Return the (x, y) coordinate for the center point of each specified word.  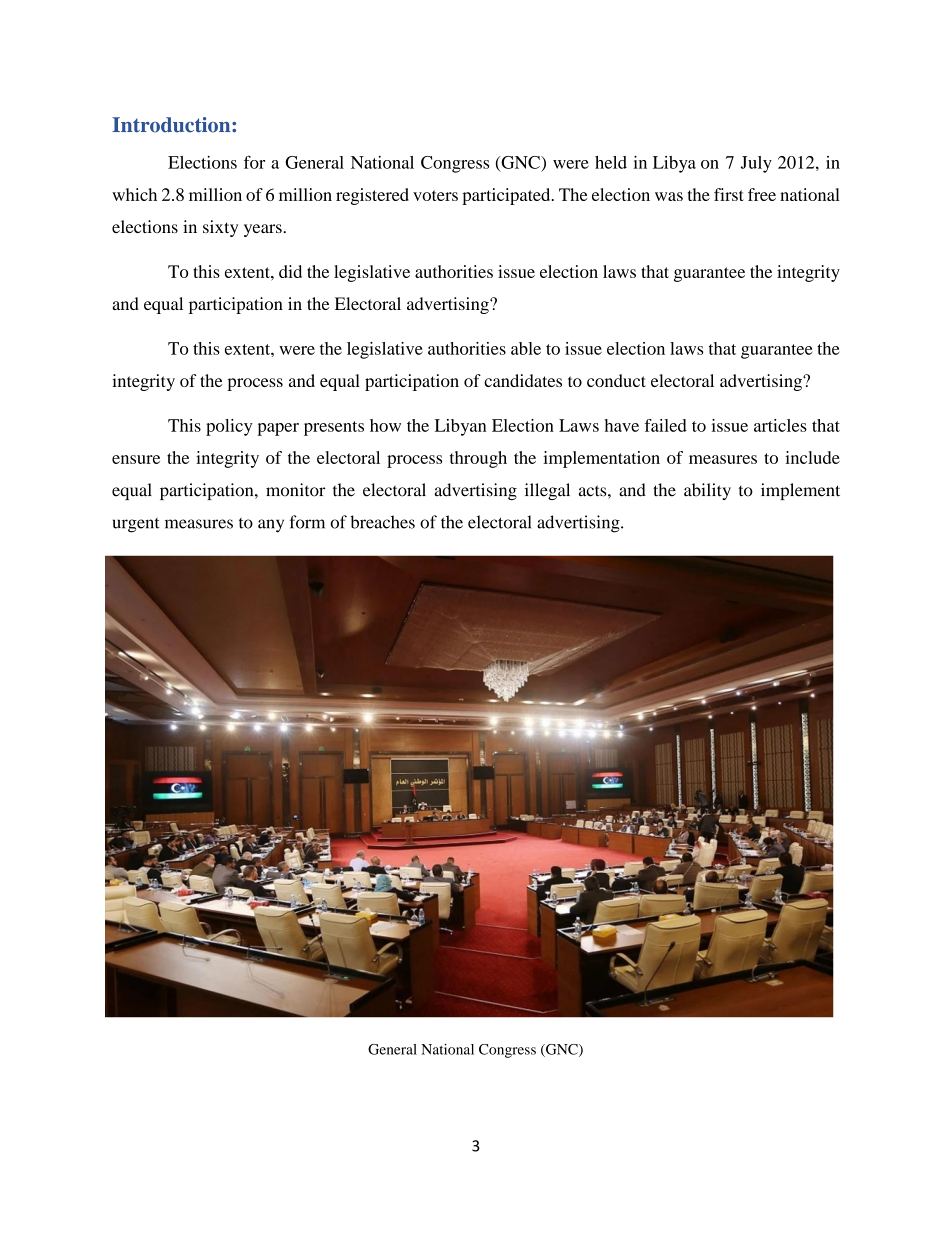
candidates (523, 380)
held (611, 162)
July (756, 164)
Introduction (172, 125)
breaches (382, 522)
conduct (616, 380)
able (526, 348)
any (271, 526)
